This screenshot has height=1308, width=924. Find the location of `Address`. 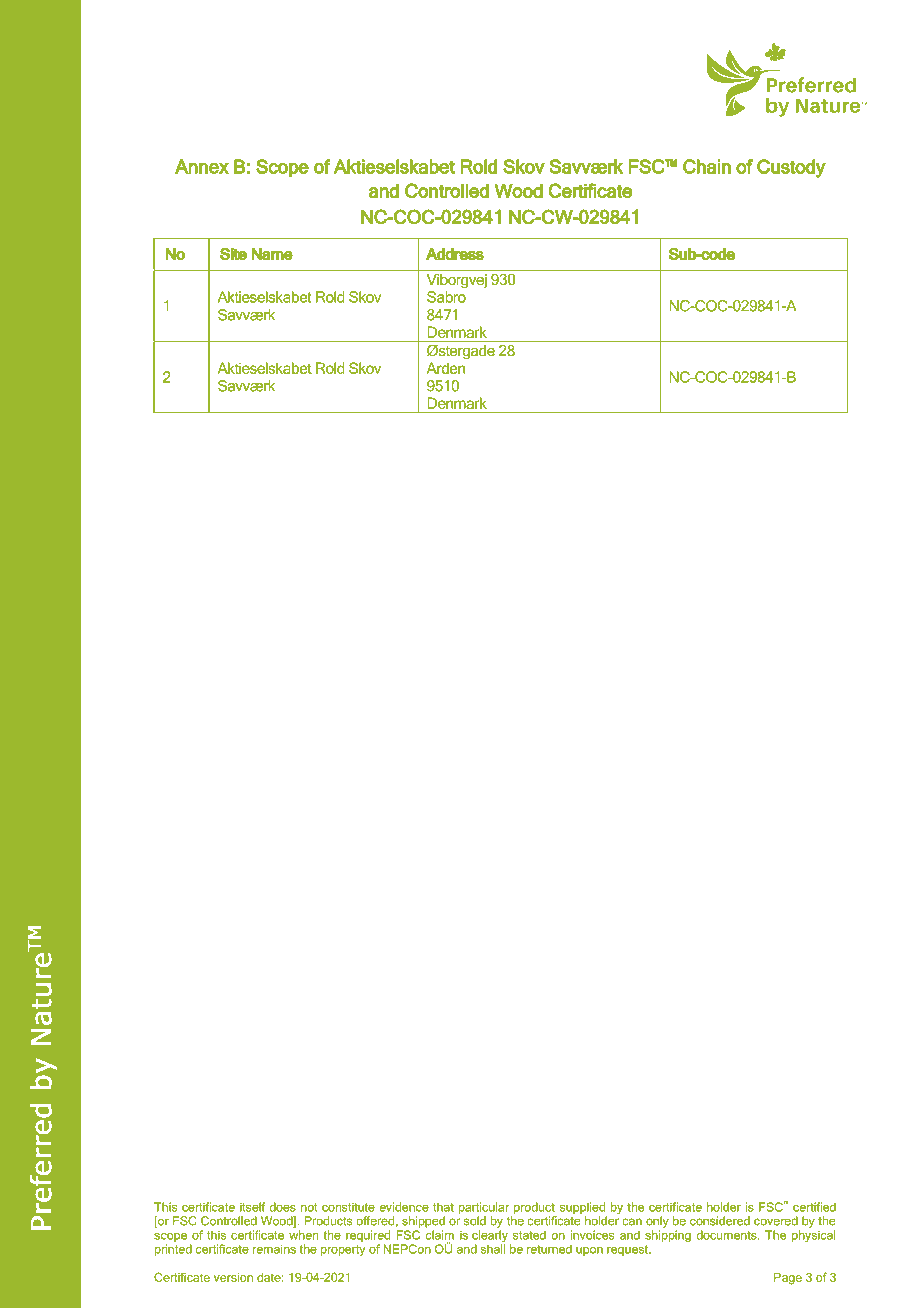

Address is located at coordinates (455, 254).
